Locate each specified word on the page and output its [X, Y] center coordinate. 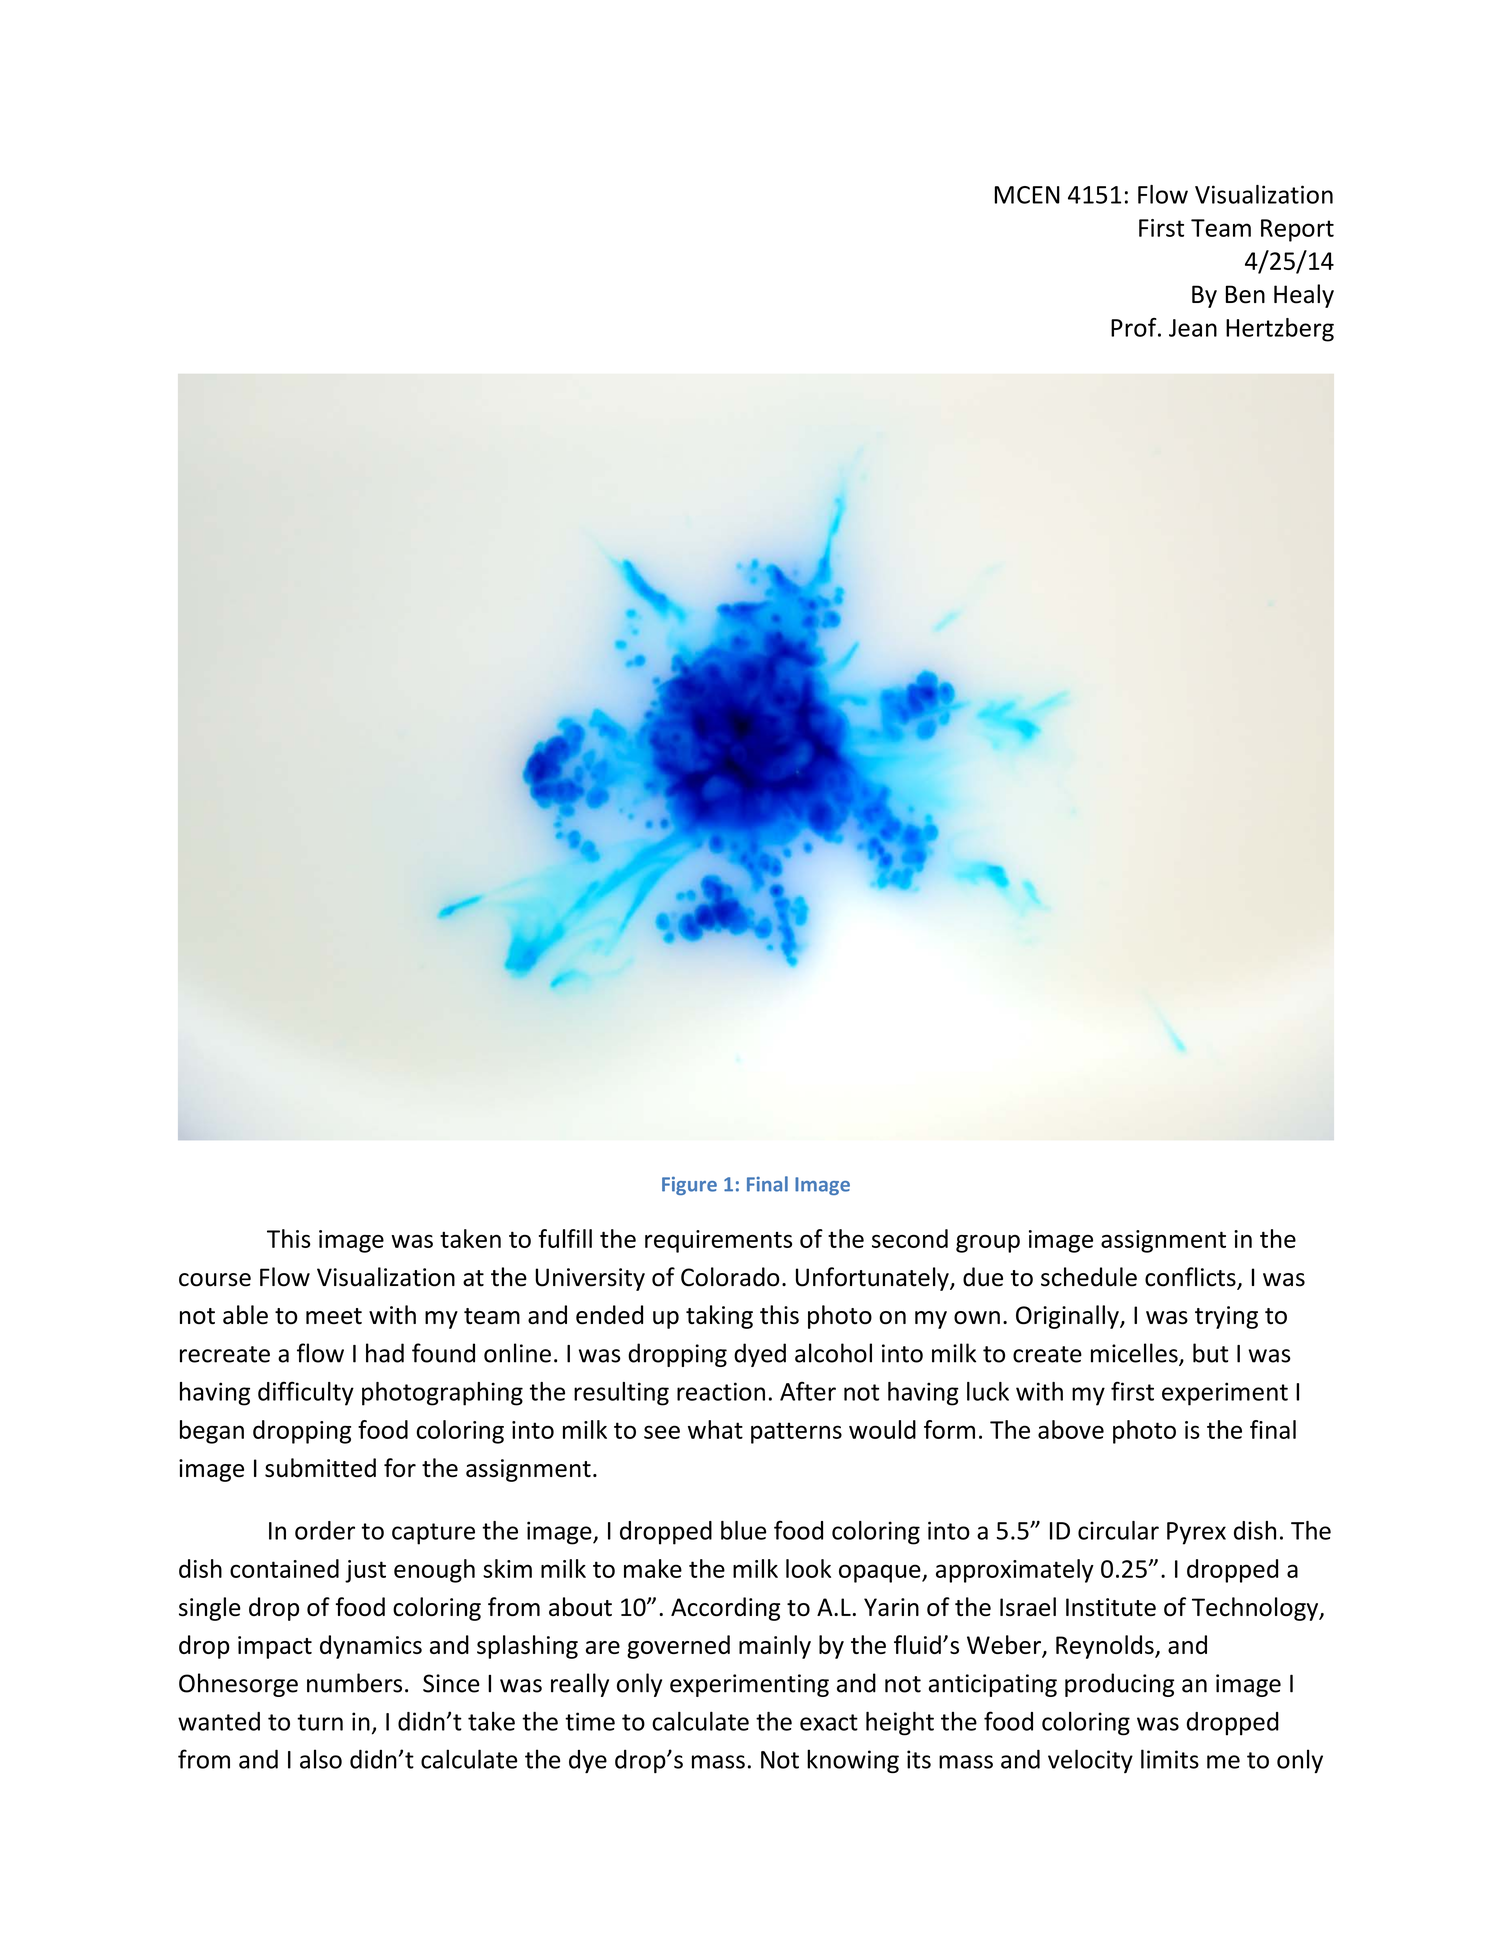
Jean [1193, 328]
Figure [689, 1186]
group [988, 1244]
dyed [760, 1355]
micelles [1135, 1354]
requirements [718, 1241]
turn [320, 1722]
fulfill [565, 1238]
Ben [1245, 294]
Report [1297, 230]
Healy [1304, 296]
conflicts [1191, 1278]
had [385, 1353]
